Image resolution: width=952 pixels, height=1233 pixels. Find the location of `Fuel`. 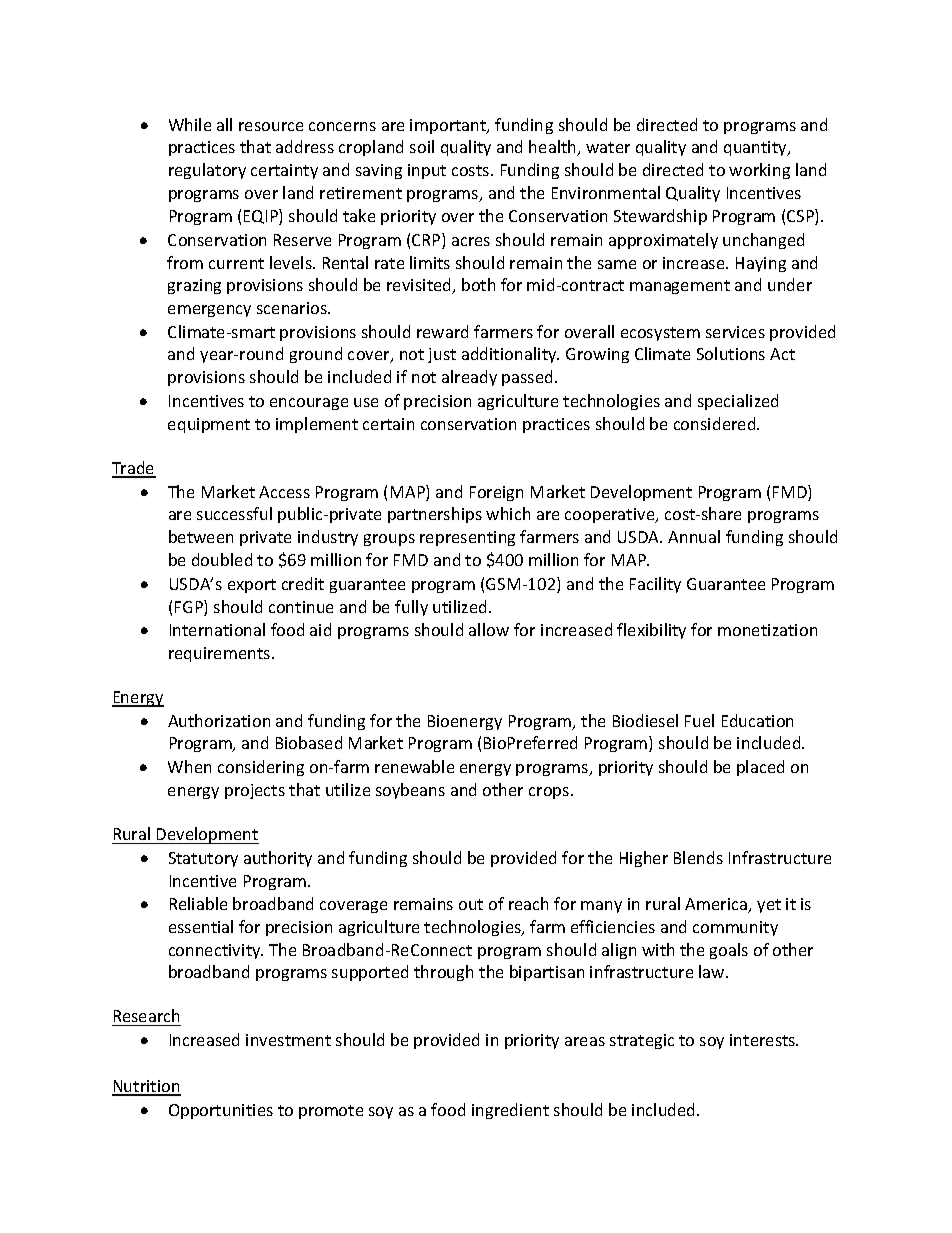

Fuel is located at coordinates (699, 720).
